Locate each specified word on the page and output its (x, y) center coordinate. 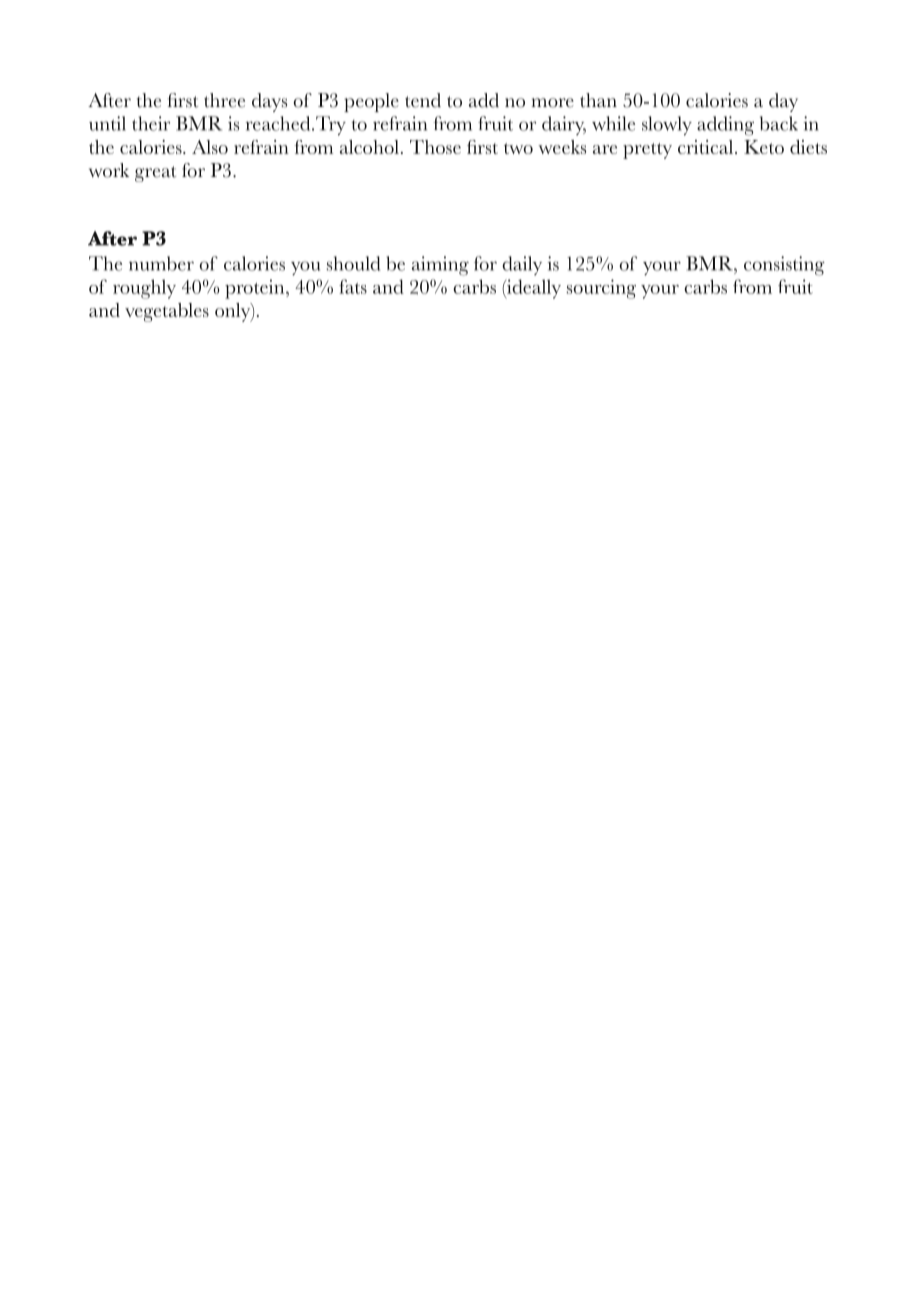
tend (423, 100)
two (518, 148)
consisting (784, 266)
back (779, 123)
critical (707, 147)
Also (210, 147)
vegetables (167, 312)
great (155, 174)
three (224, 100)
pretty (647, 151)
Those (435, 147)
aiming (440, 266)
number (161, 263)
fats (353, 286)
